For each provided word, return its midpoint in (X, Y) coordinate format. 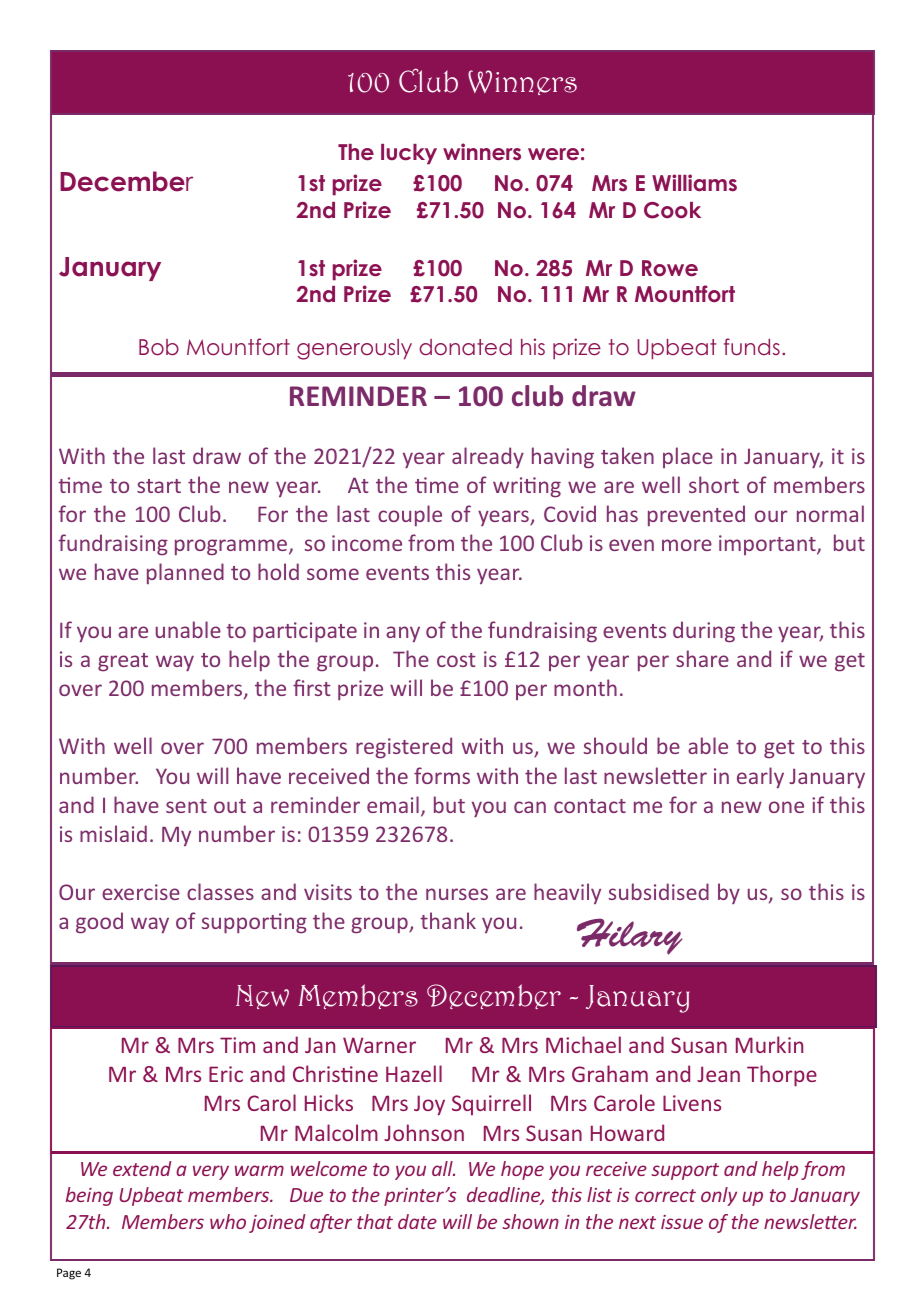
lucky (409, 154)
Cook (672, 210)
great (123, 662)
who (228, 1221)
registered (404, 748)
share (702, 658)
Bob (159, 347)
